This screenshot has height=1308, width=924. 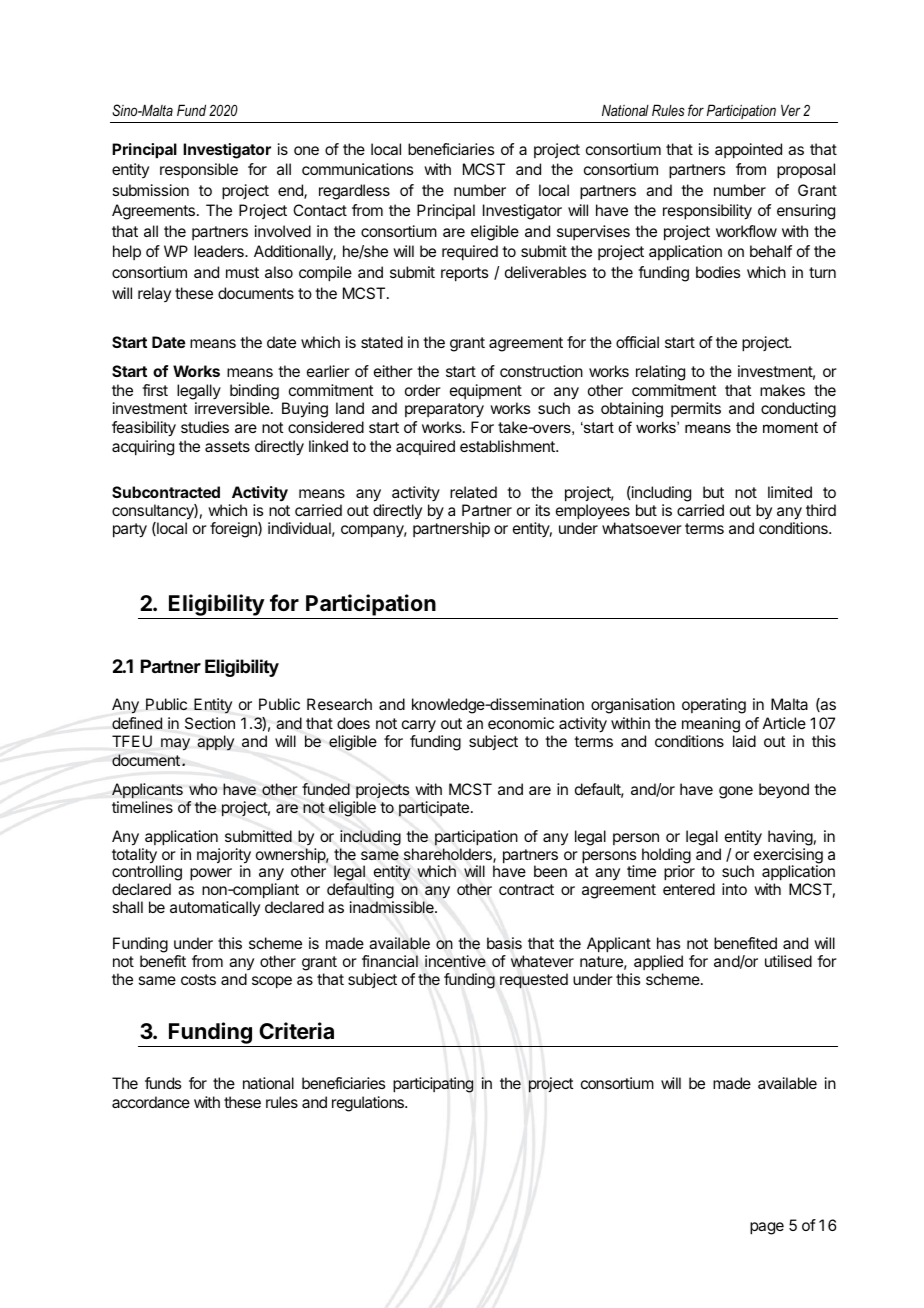 I want to click on economic, so click(x=521, y=723).
